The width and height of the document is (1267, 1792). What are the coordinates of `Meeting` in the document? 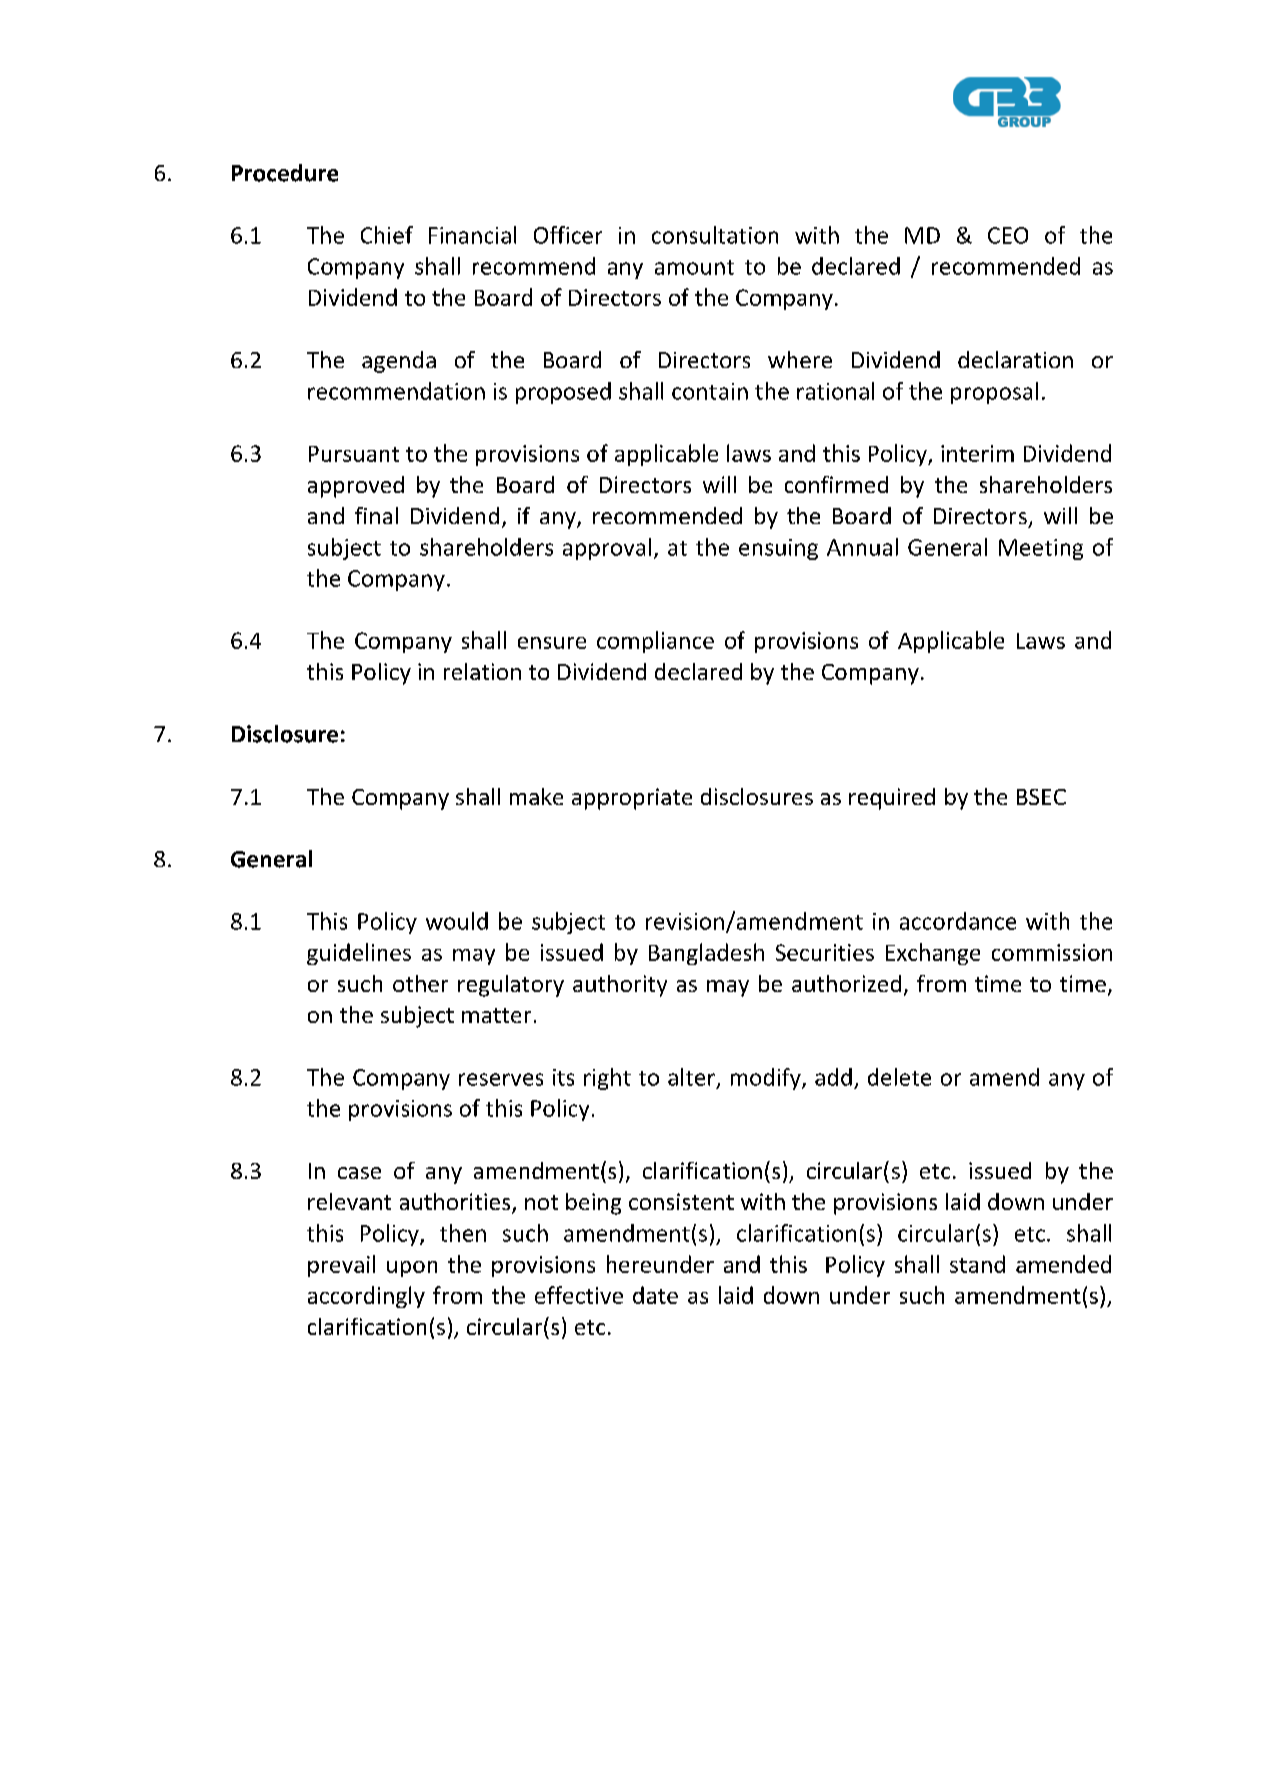 It's located at (1041, 549).
